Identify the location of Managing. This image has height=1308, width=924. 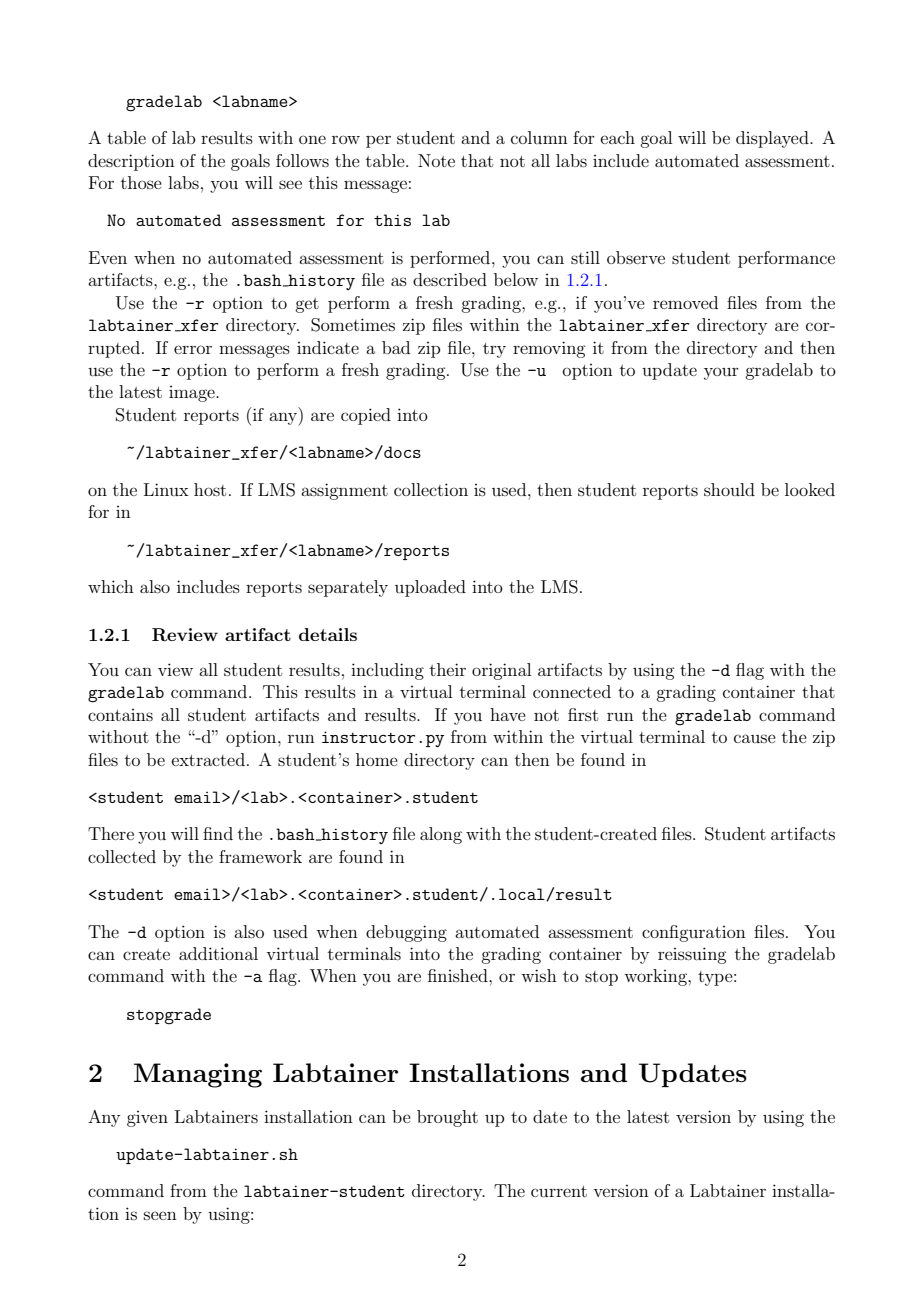
(198, 1075).
